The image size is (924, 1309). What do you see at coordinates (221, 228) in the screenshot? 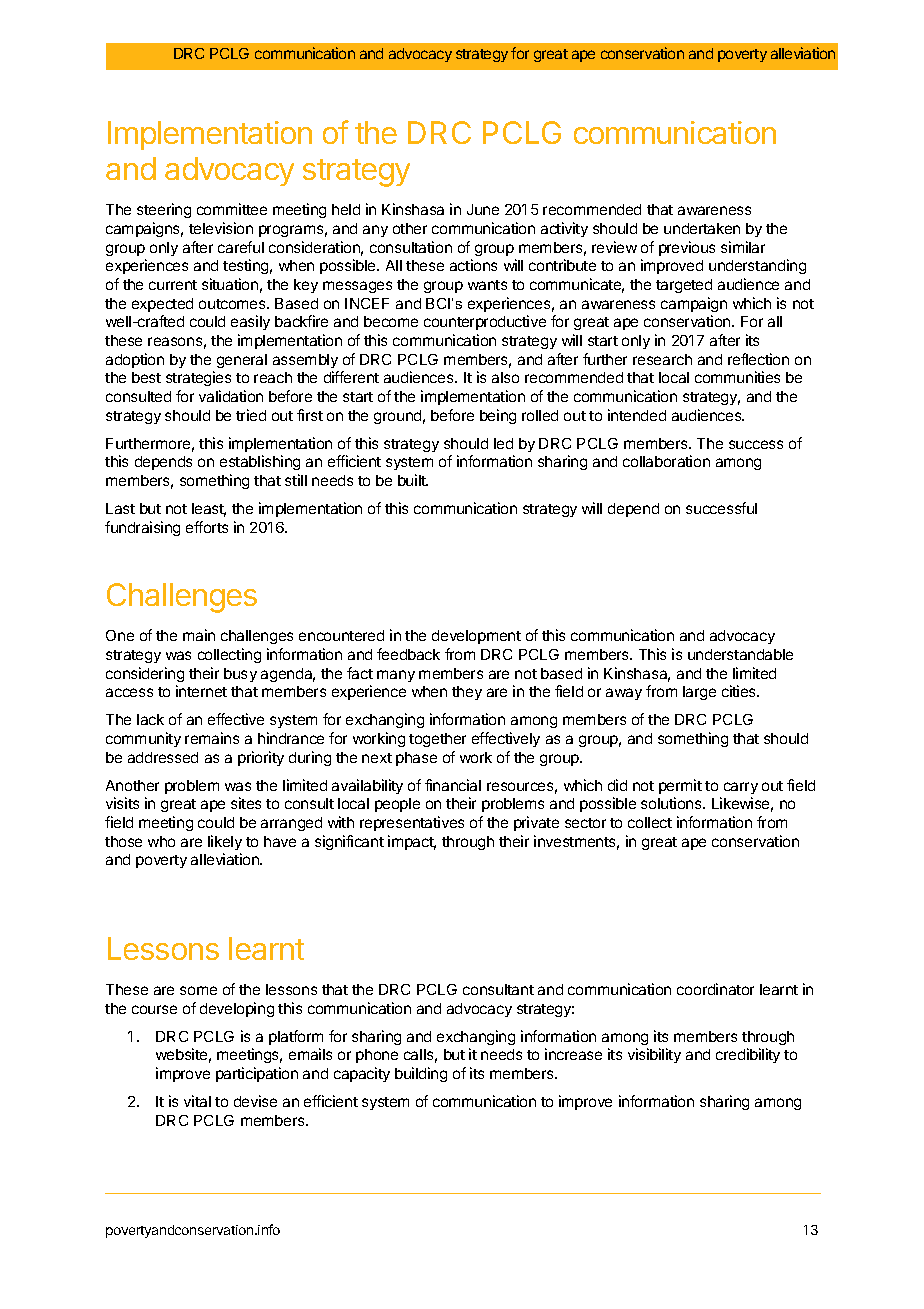
I see `television` at bounding box center [221, 228].
